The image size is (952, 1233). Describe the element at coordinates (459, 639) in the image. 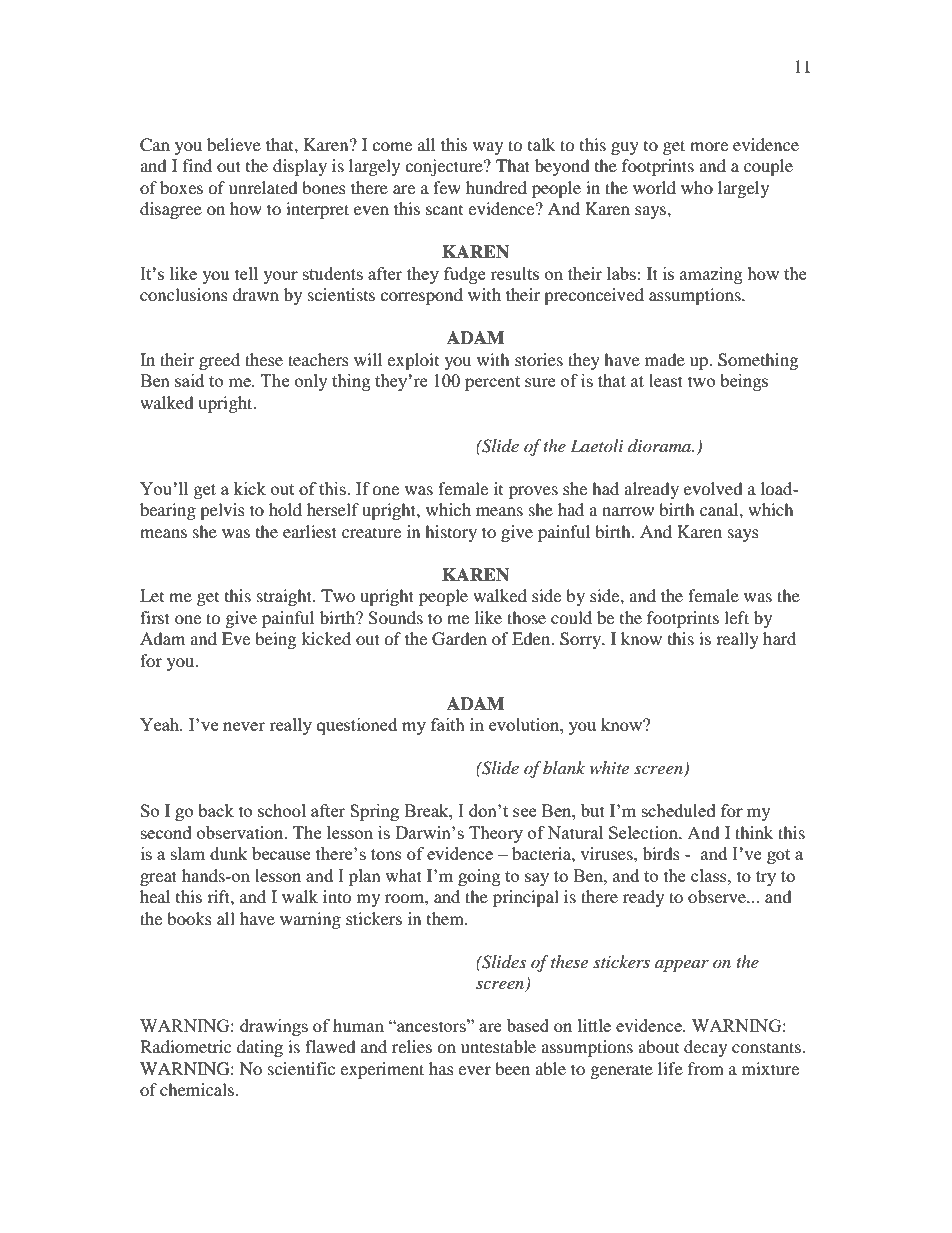

I see `Garden` at that location.
